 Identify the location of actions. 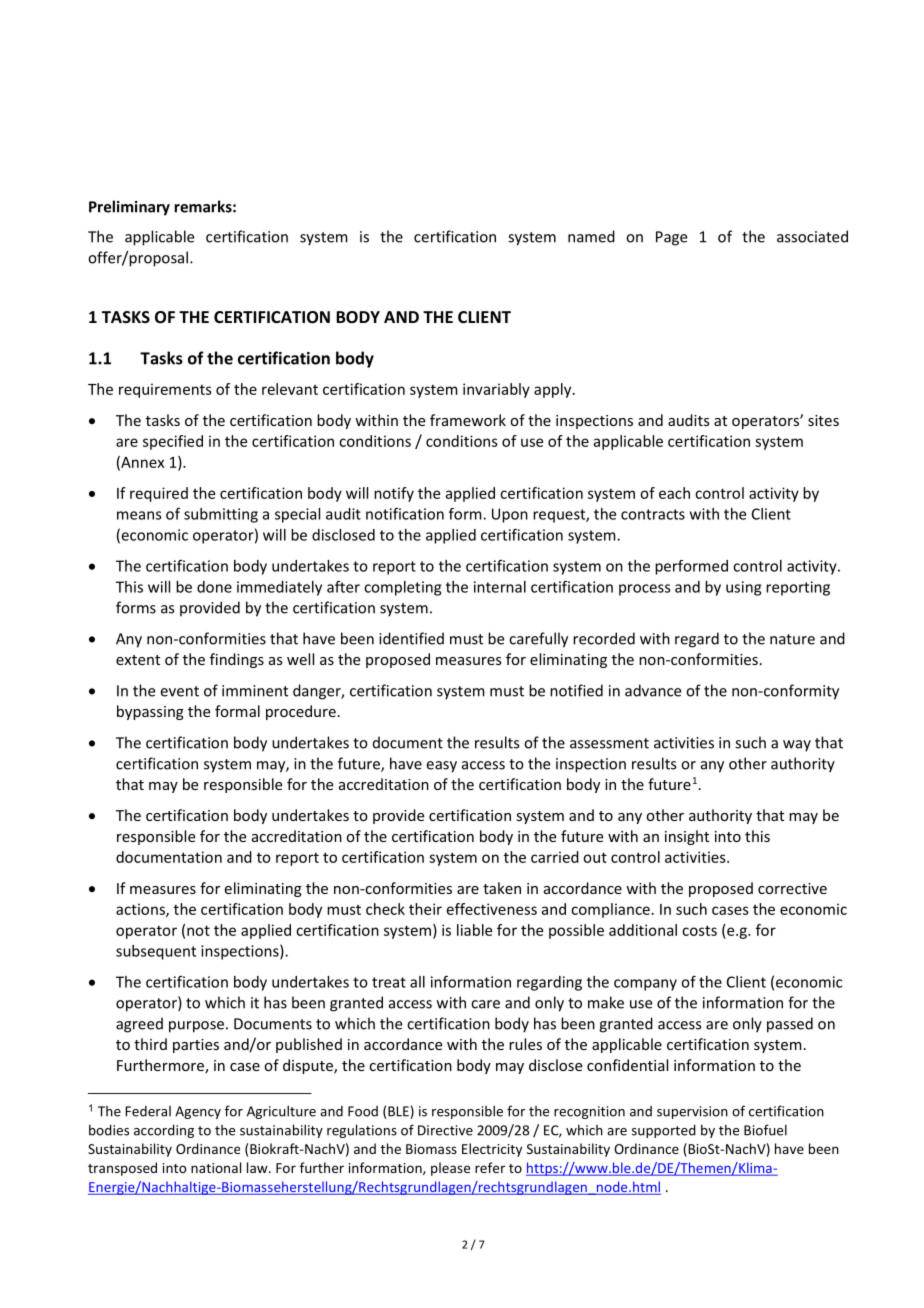
(141, 910).
